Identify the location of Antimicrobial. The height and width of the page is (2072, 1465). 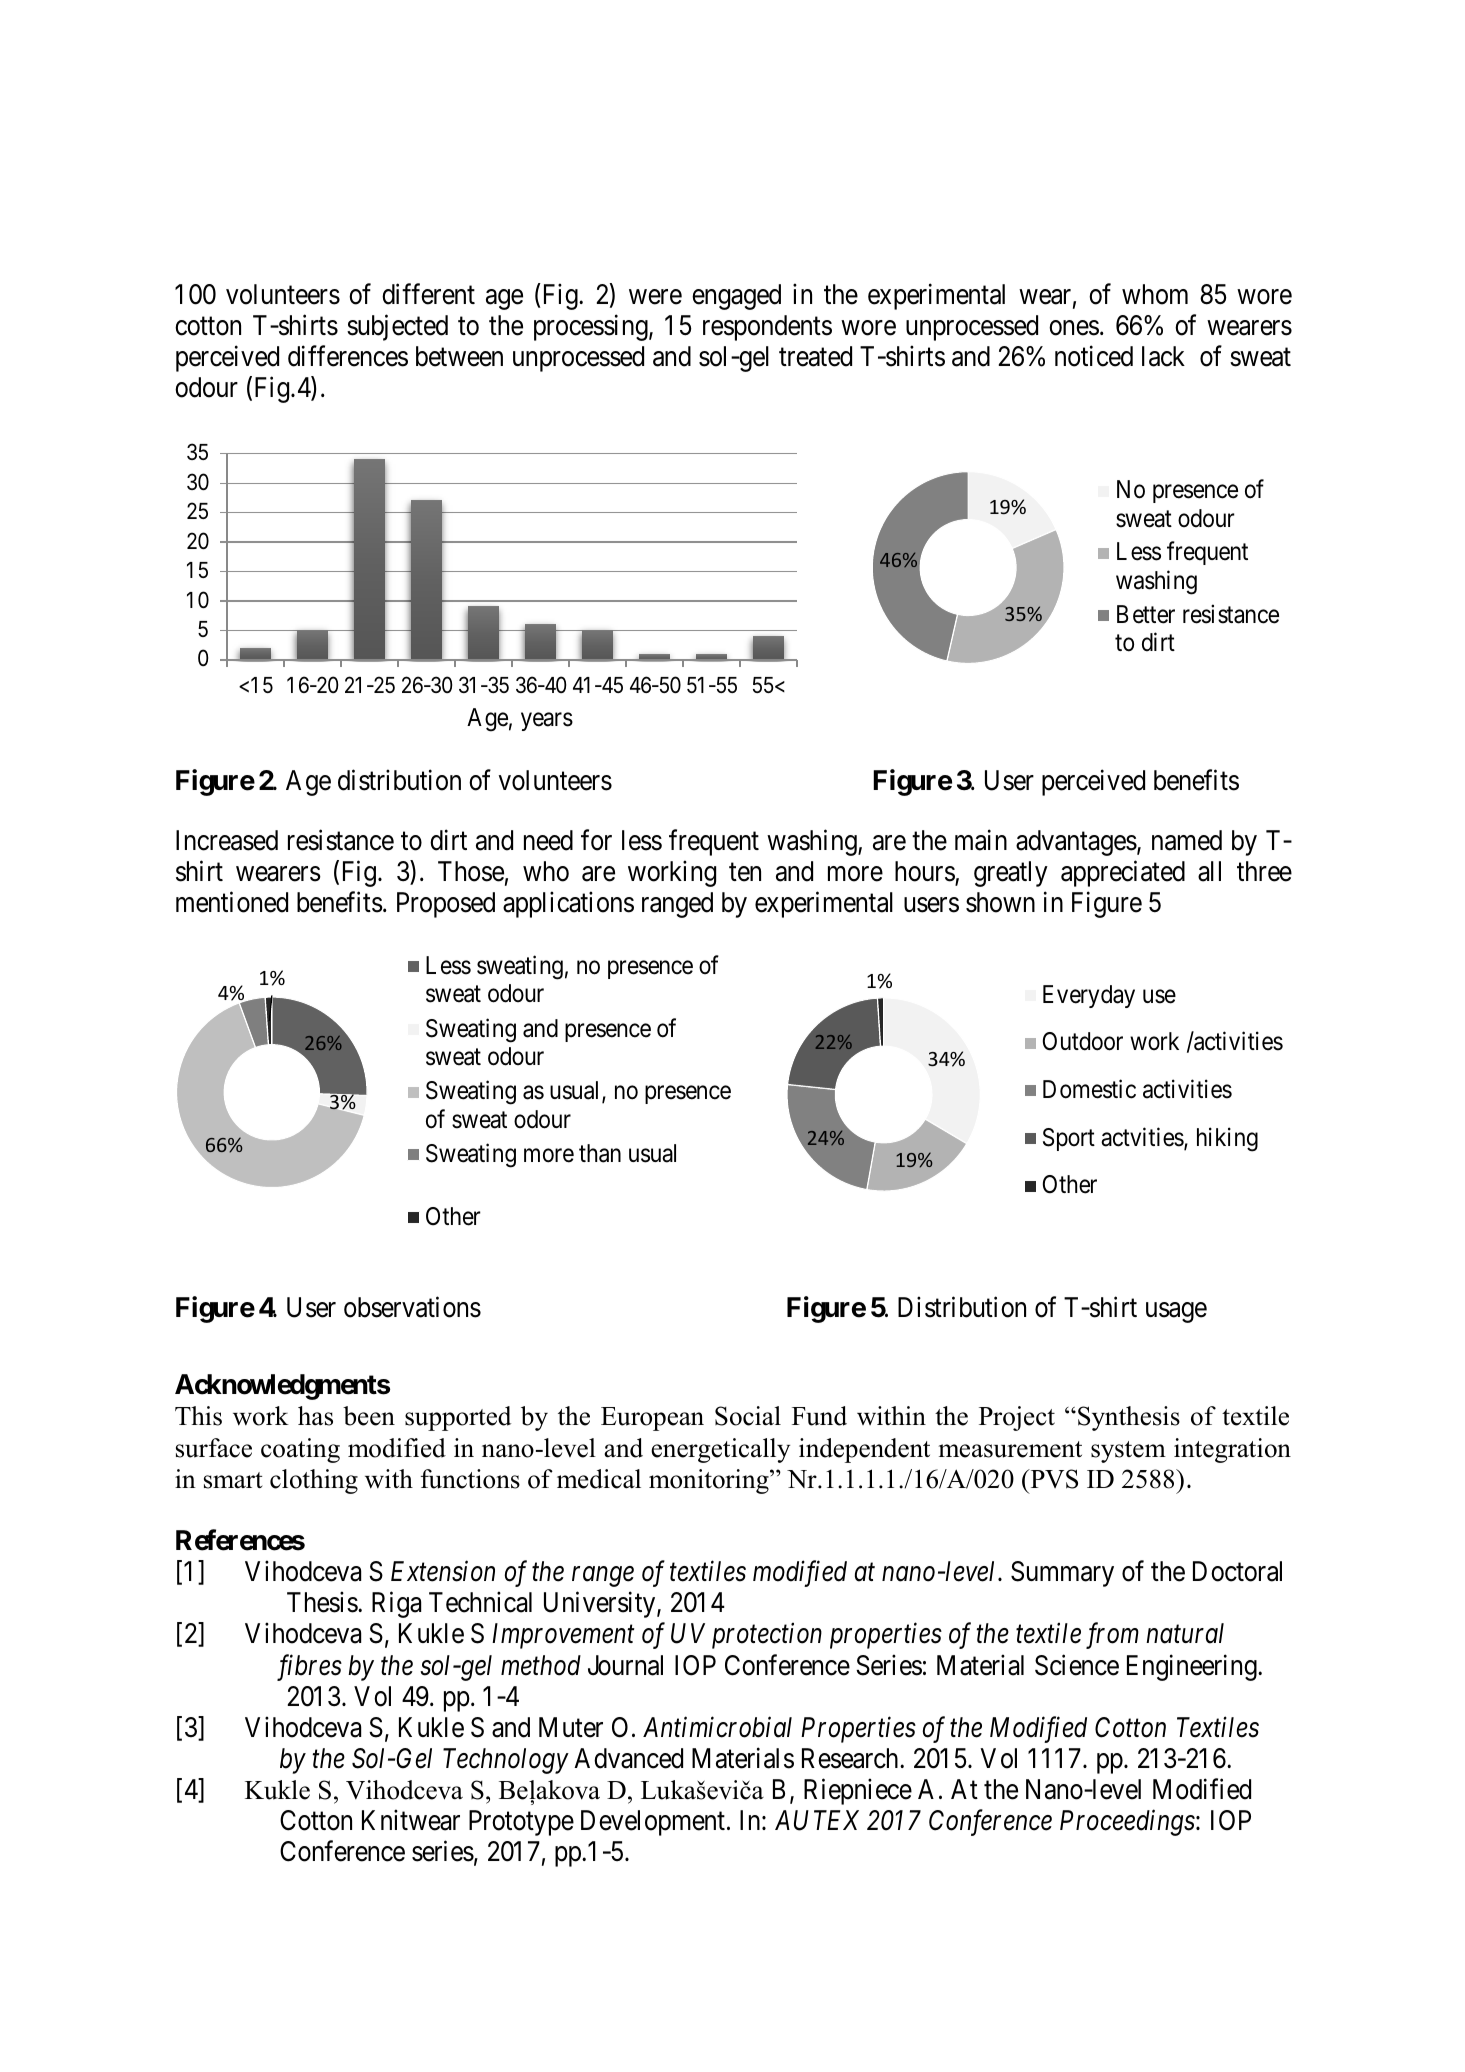
(717, 1727).
